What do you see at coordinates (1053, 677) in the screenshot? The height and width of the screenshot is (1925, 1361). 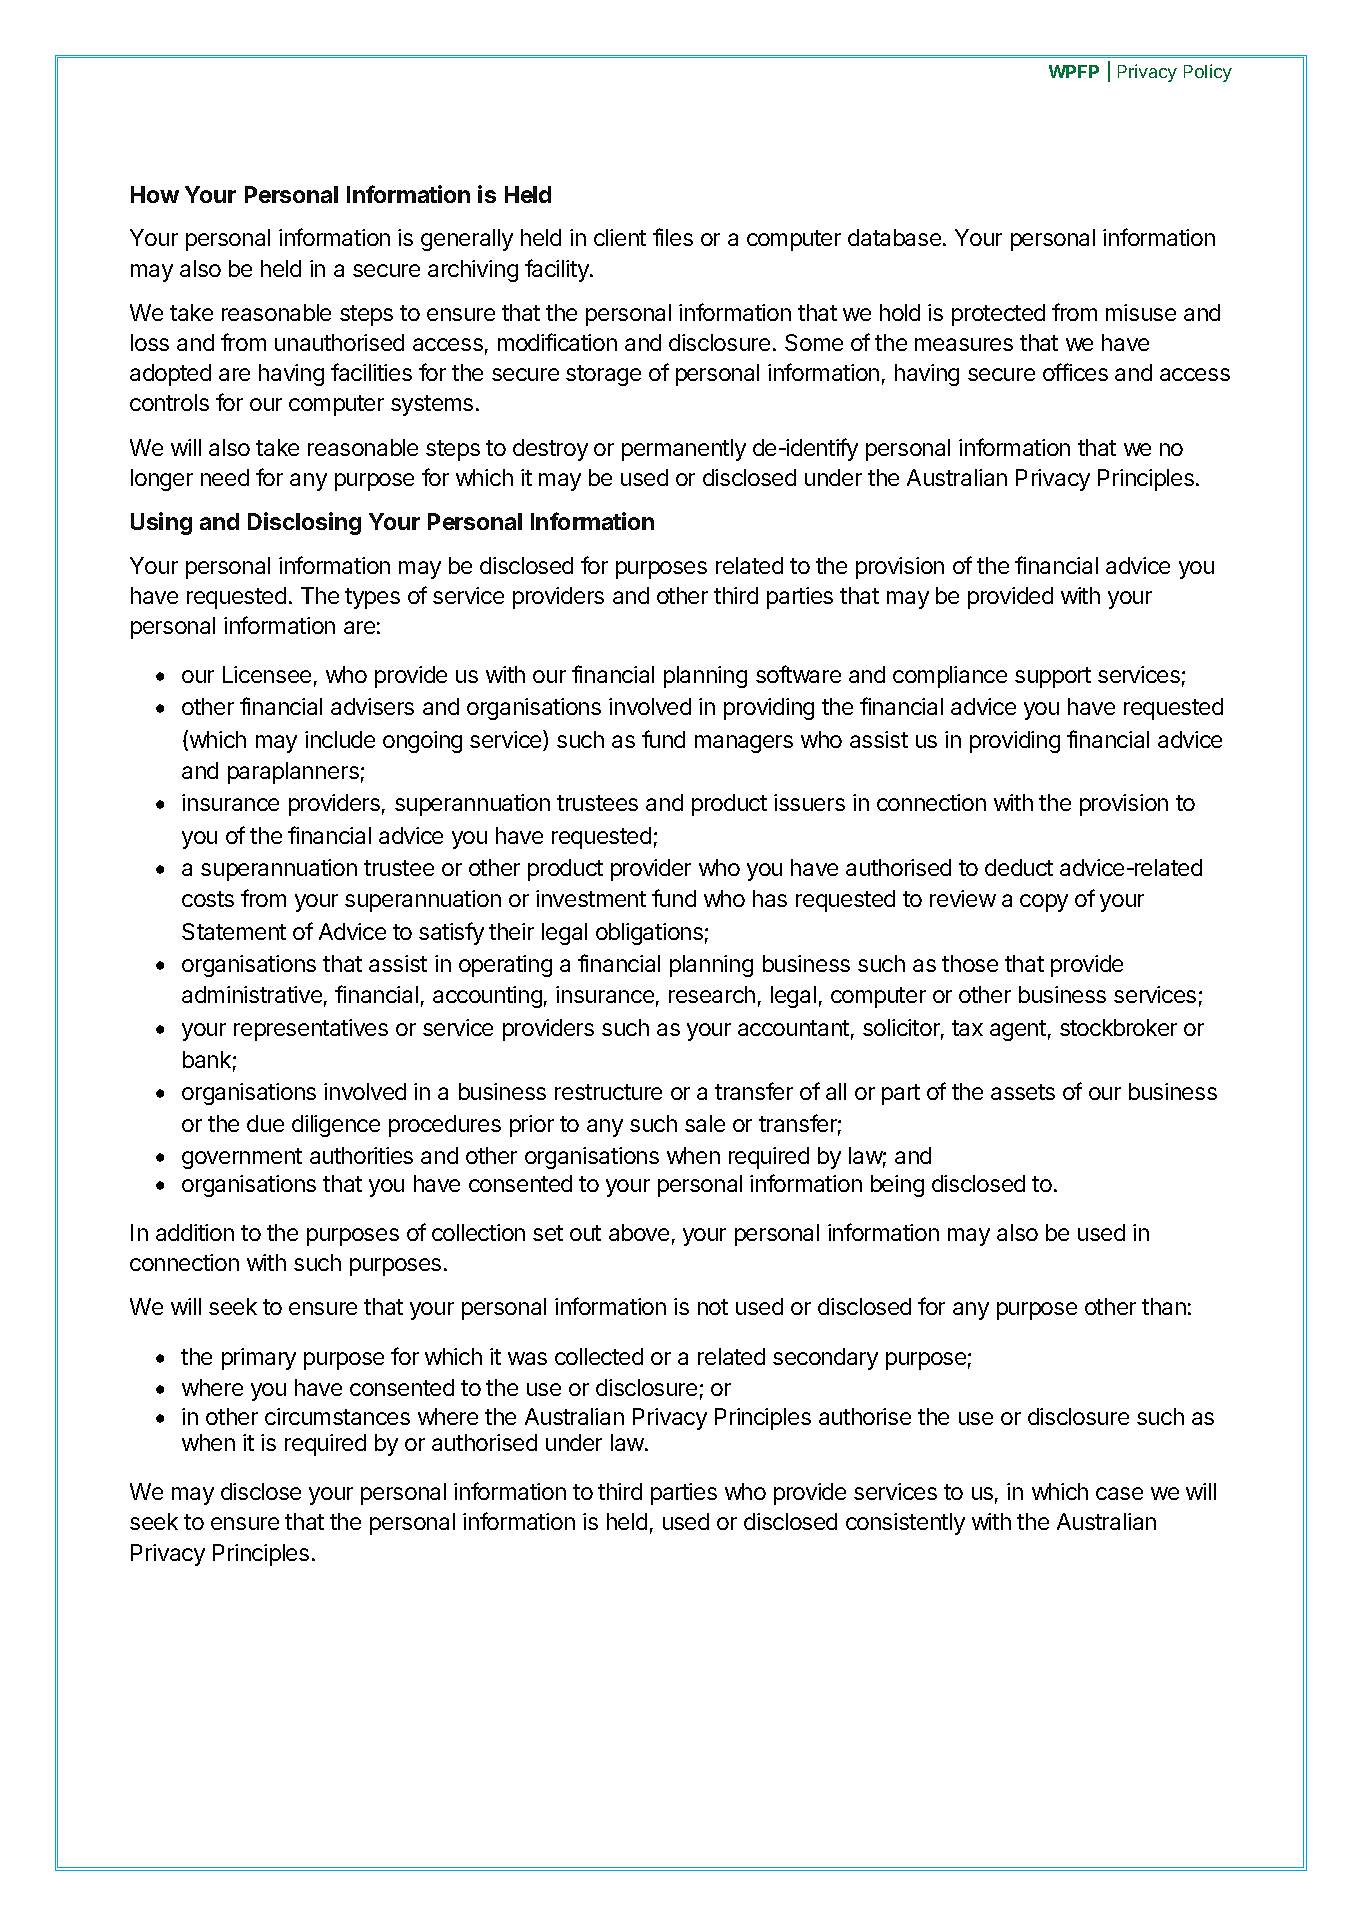 I see `support` at bounding box center [1053, 677].
